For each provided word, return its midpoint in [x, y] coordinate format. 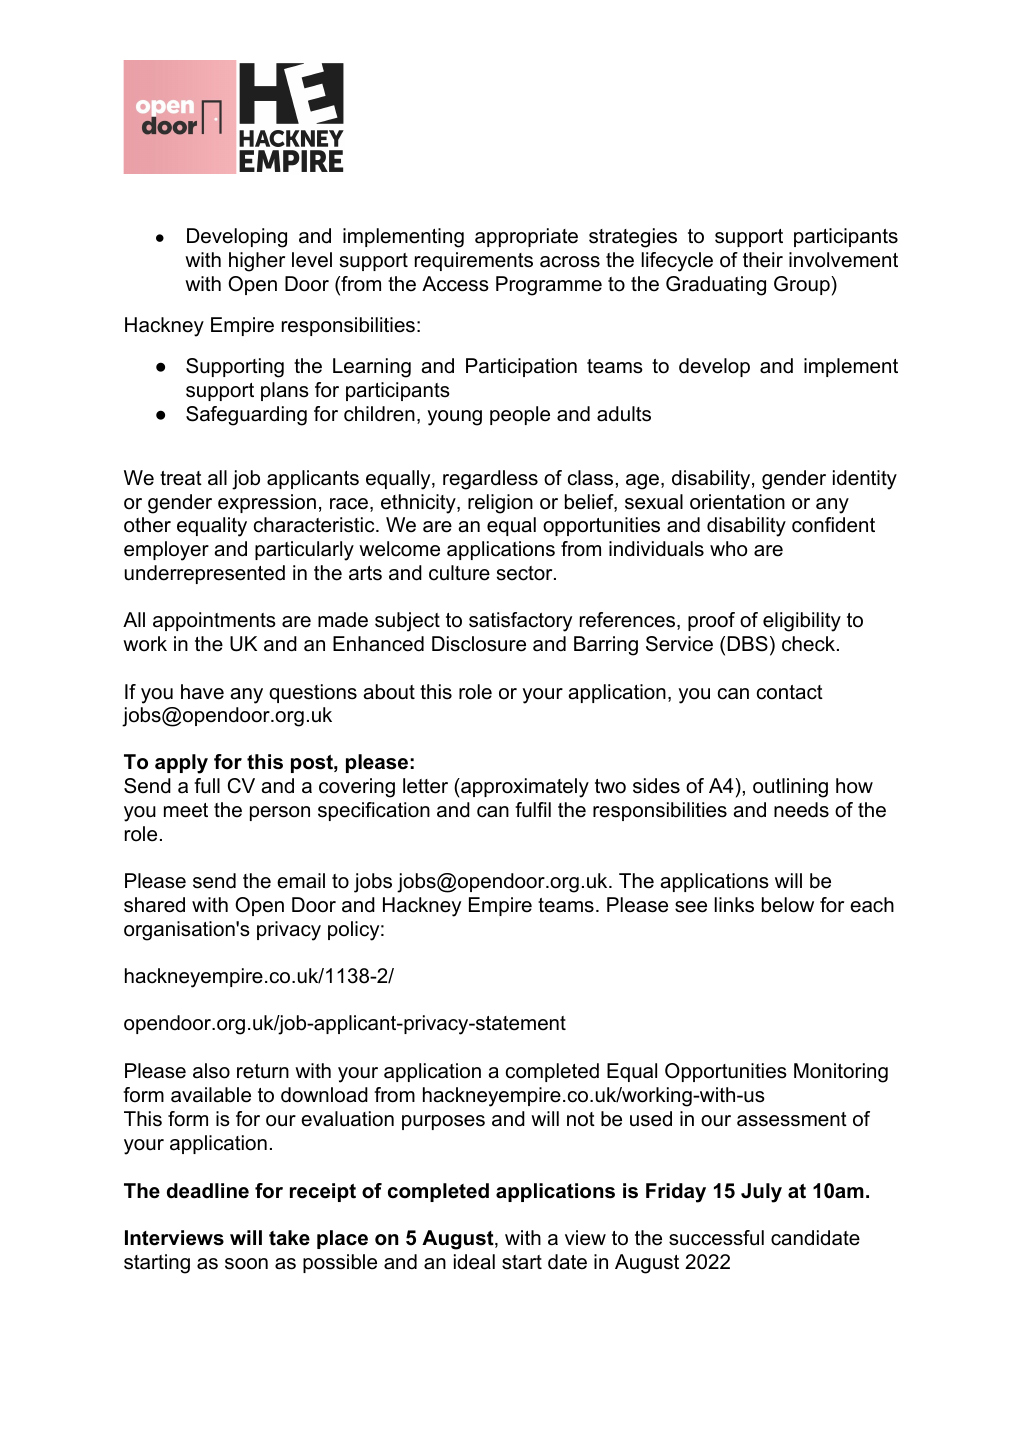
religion [500, 504]
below [788, 905]
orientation [737, 502]
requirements [474, 261]
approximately [524, 788]
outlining [790, 788]
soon [246, 1264]
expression [267, 503]
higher [257, 262]
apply [181, 764]
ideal [474, 1262]
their [763, 260]
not [581, 1119]
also [211, 1071]
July [761, 1193]
